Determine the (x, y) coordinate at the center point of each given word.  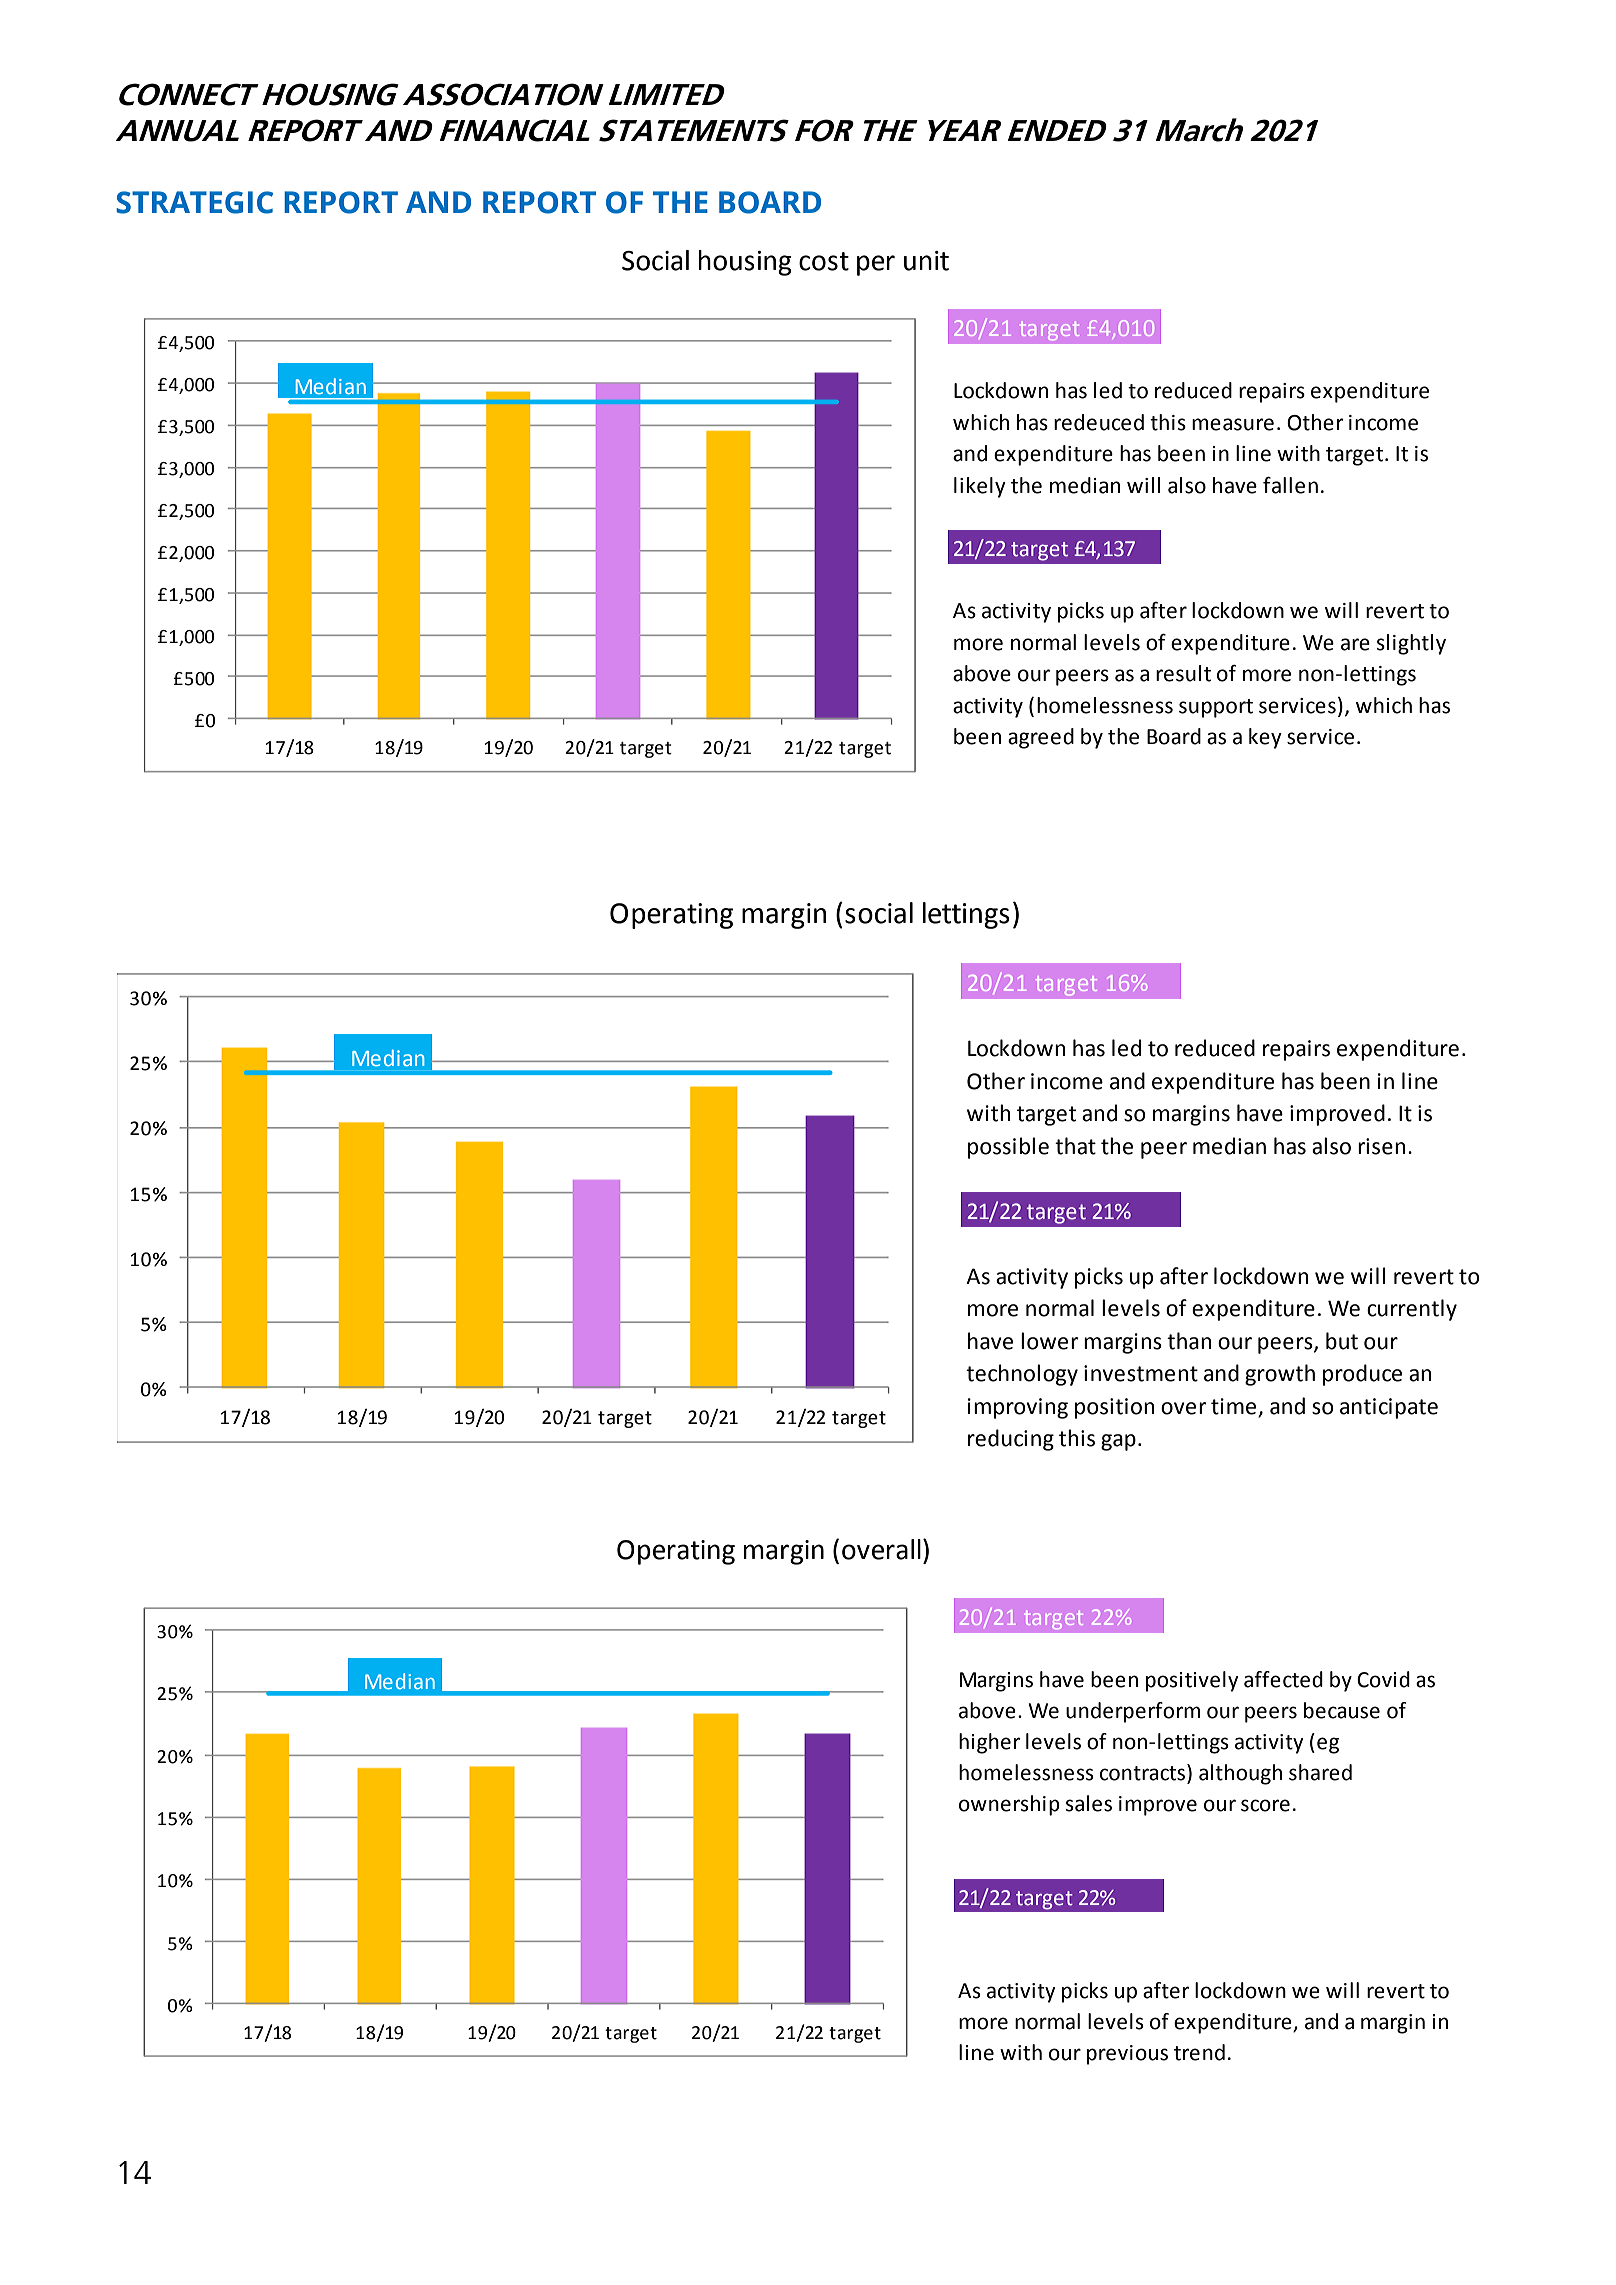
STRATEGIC (194, 202)
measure (1233, 424)
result (1183, 673)
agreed (1041, 738)
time (1233, 1406)
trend (1199, 2052)
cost (824, 261)
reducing (1011, 1440)
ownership (1009, 1805)
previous (1127, 2055)
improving (1018, 1408)
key (1265, 738)
